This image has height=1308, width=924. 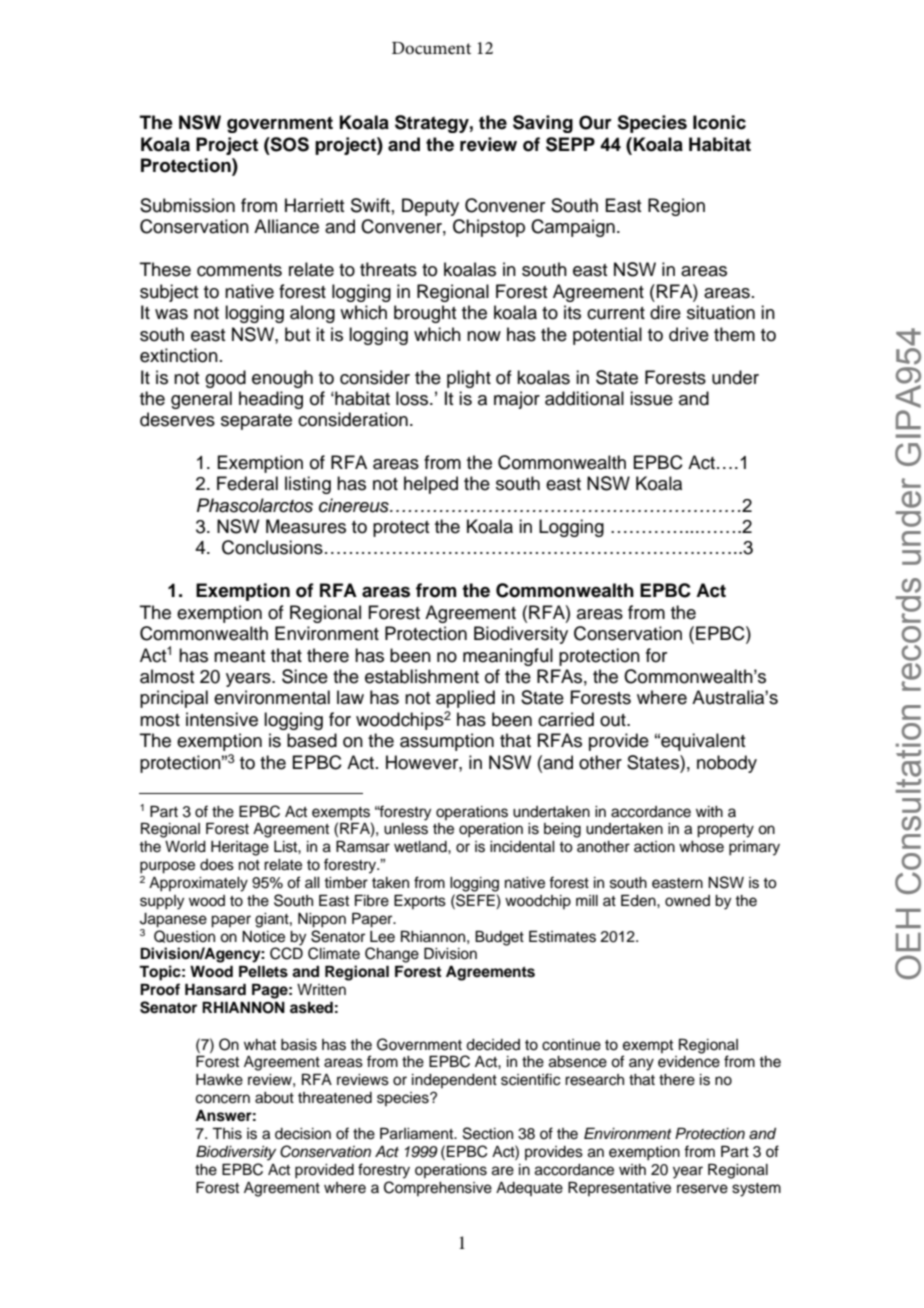 What do you see at coordinates (187, 205) in the image?
I see `Submission` at bounding box center [187, 205].
